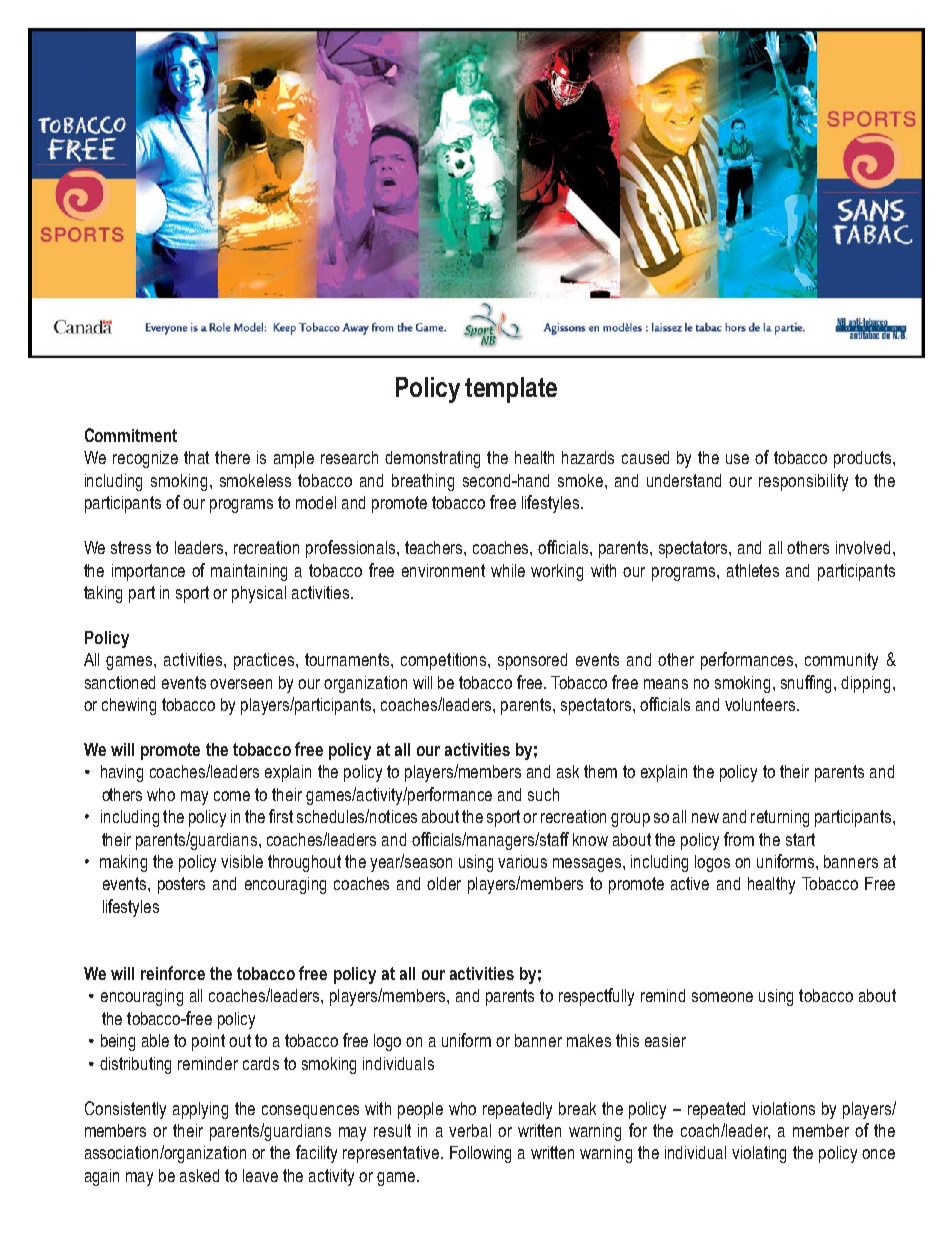  What do you see at coordinates (199, 1175) in the screenshot?
I see `asked` at bounding box center [199, 1175].
